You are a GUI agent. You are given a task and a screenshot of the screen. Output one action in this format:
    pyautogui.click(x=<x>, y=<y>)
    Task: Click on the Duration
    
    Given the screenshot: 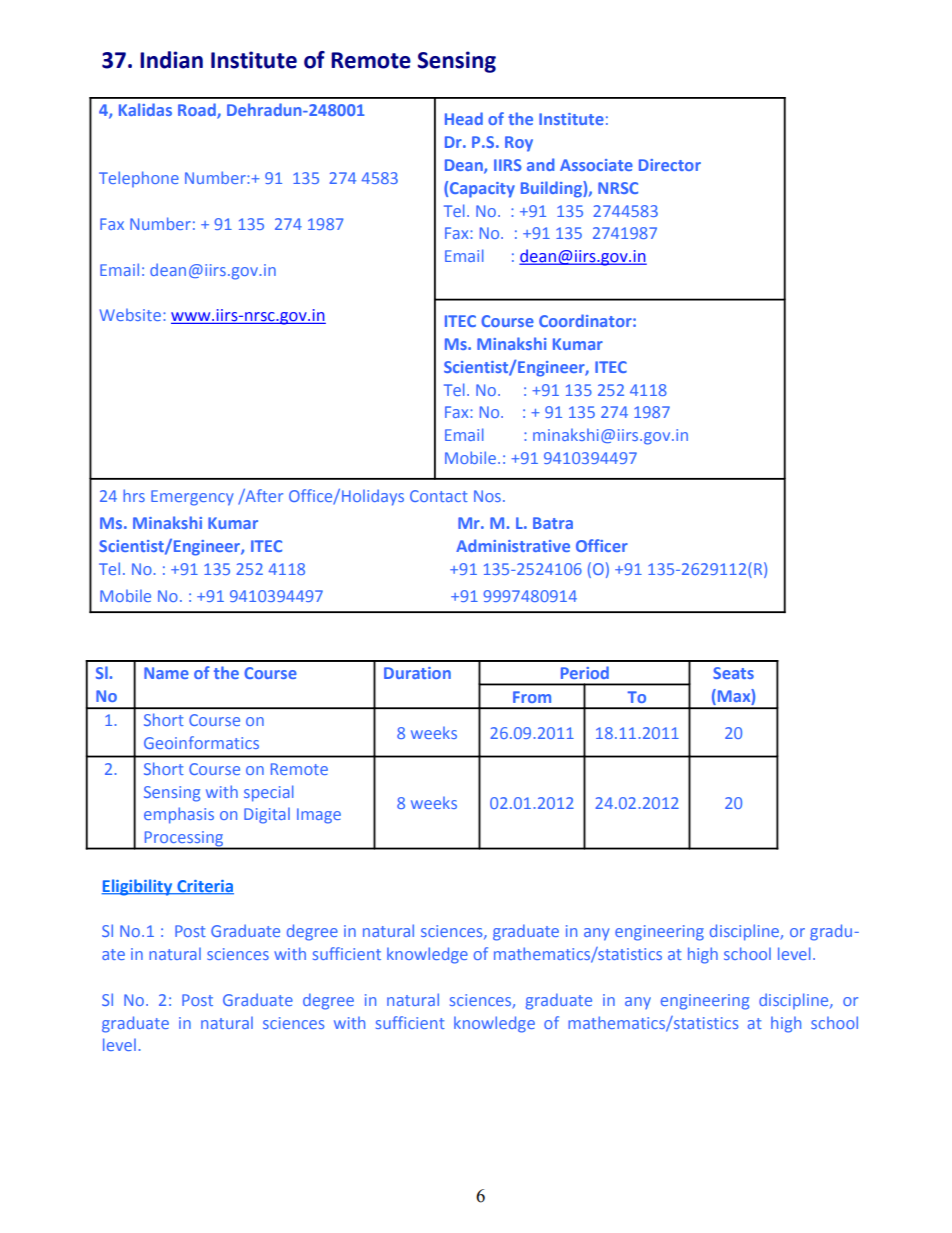 What is the action you would take?
    pyautogui.click(x=417, y=673)
